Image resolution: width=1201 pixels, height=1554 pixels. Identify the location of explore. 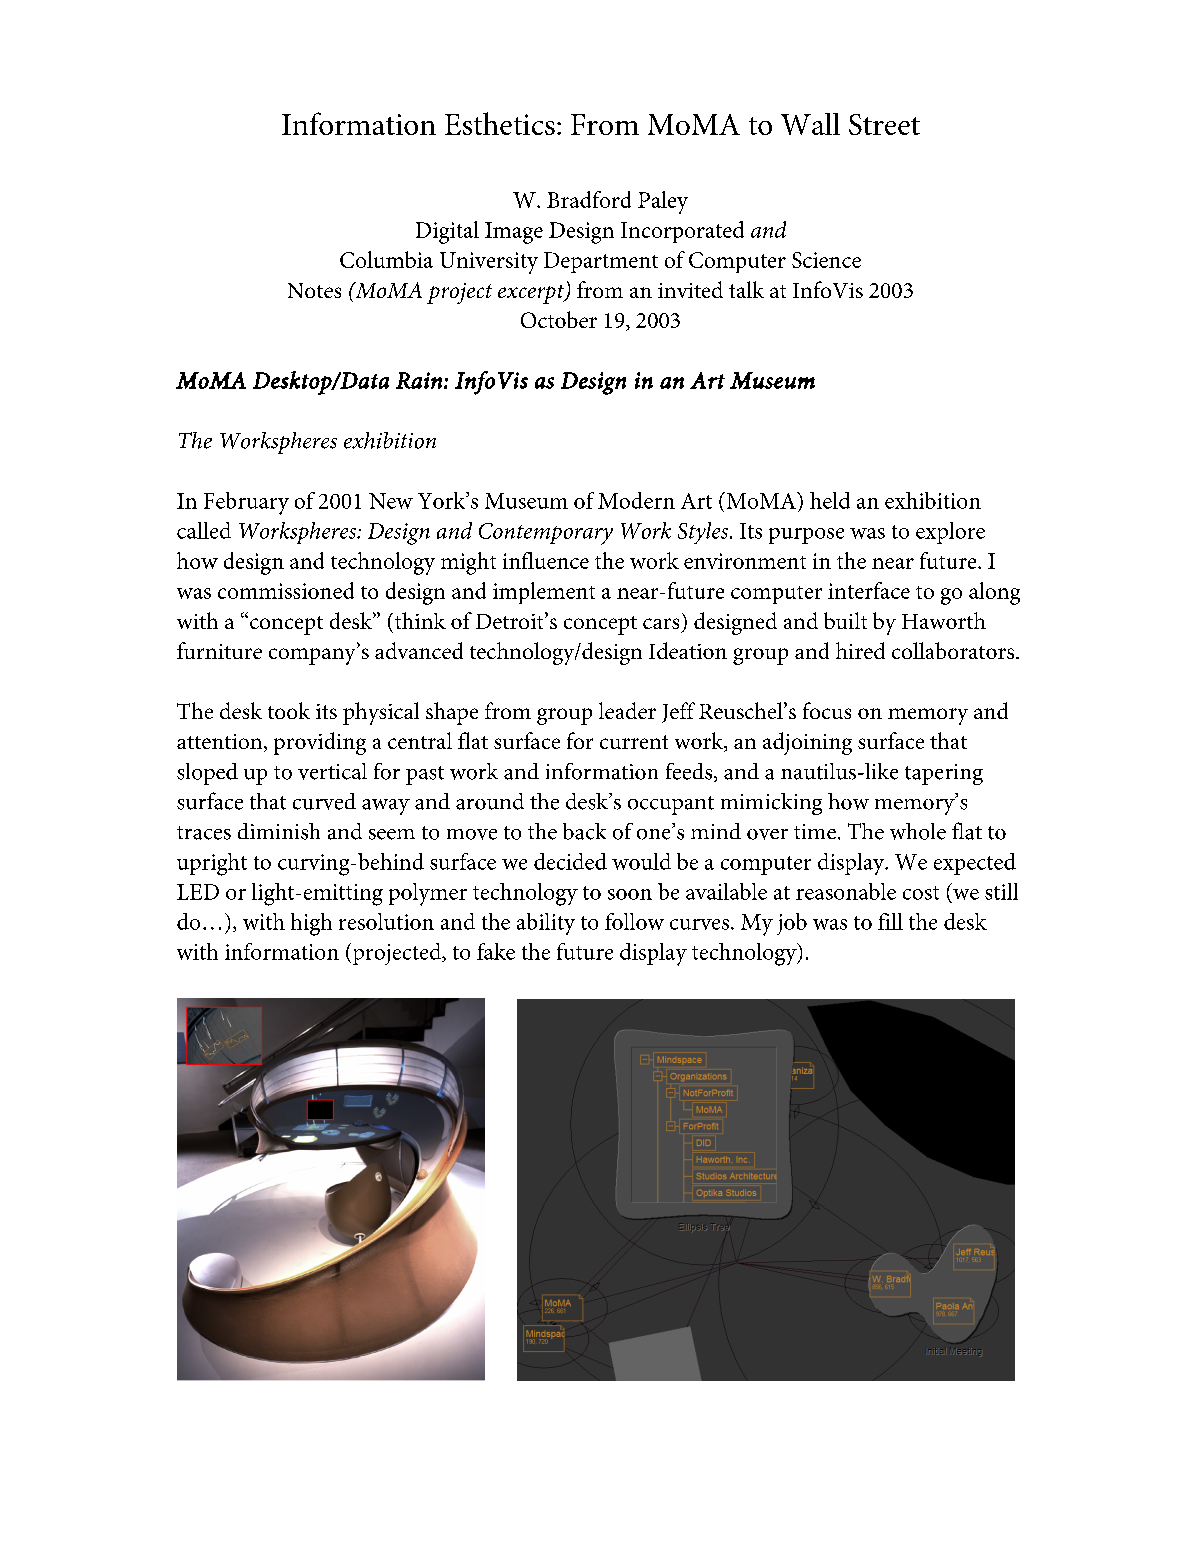
(950, 533).
